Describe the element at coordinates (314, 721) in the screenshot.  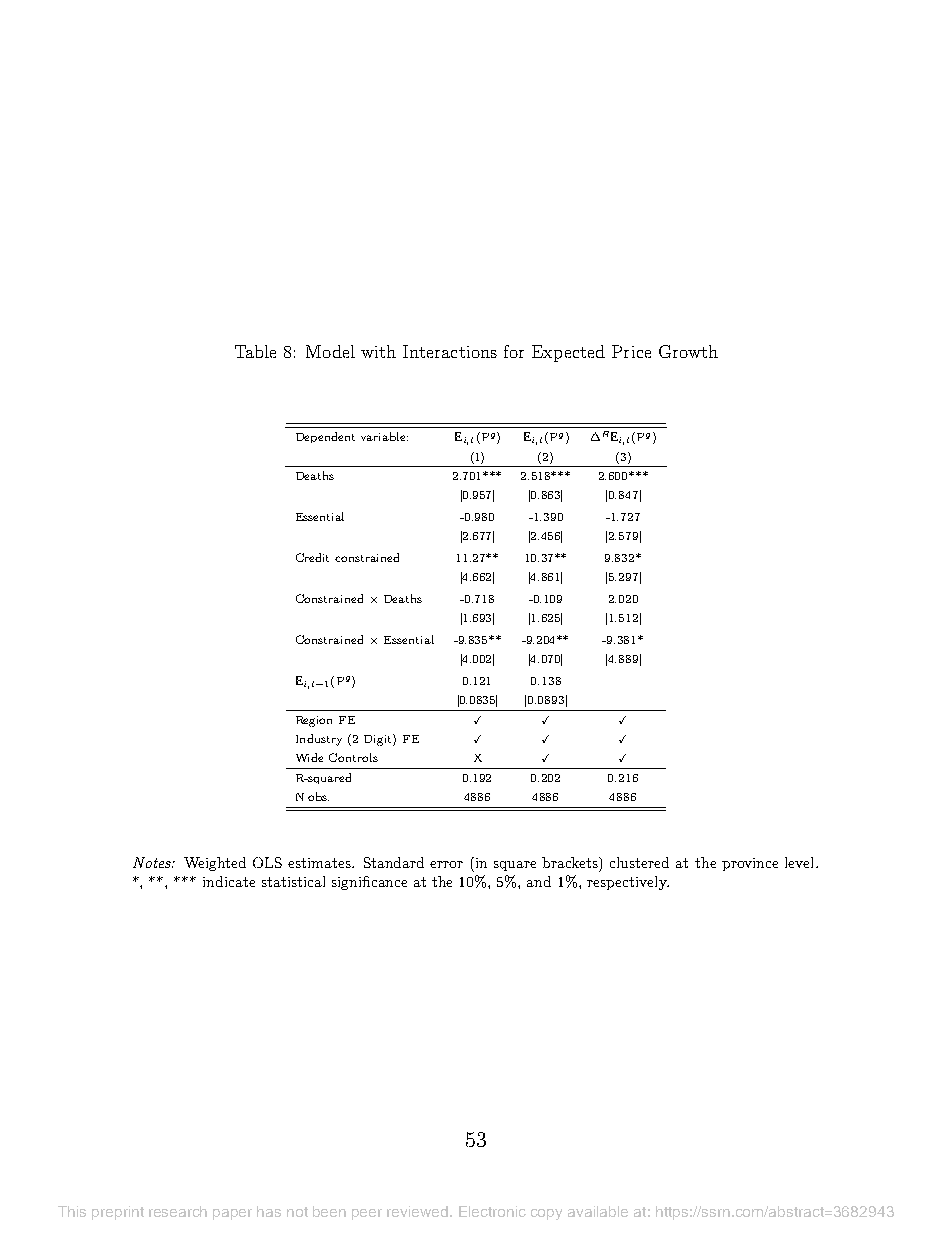
I see `Region` at that location.
